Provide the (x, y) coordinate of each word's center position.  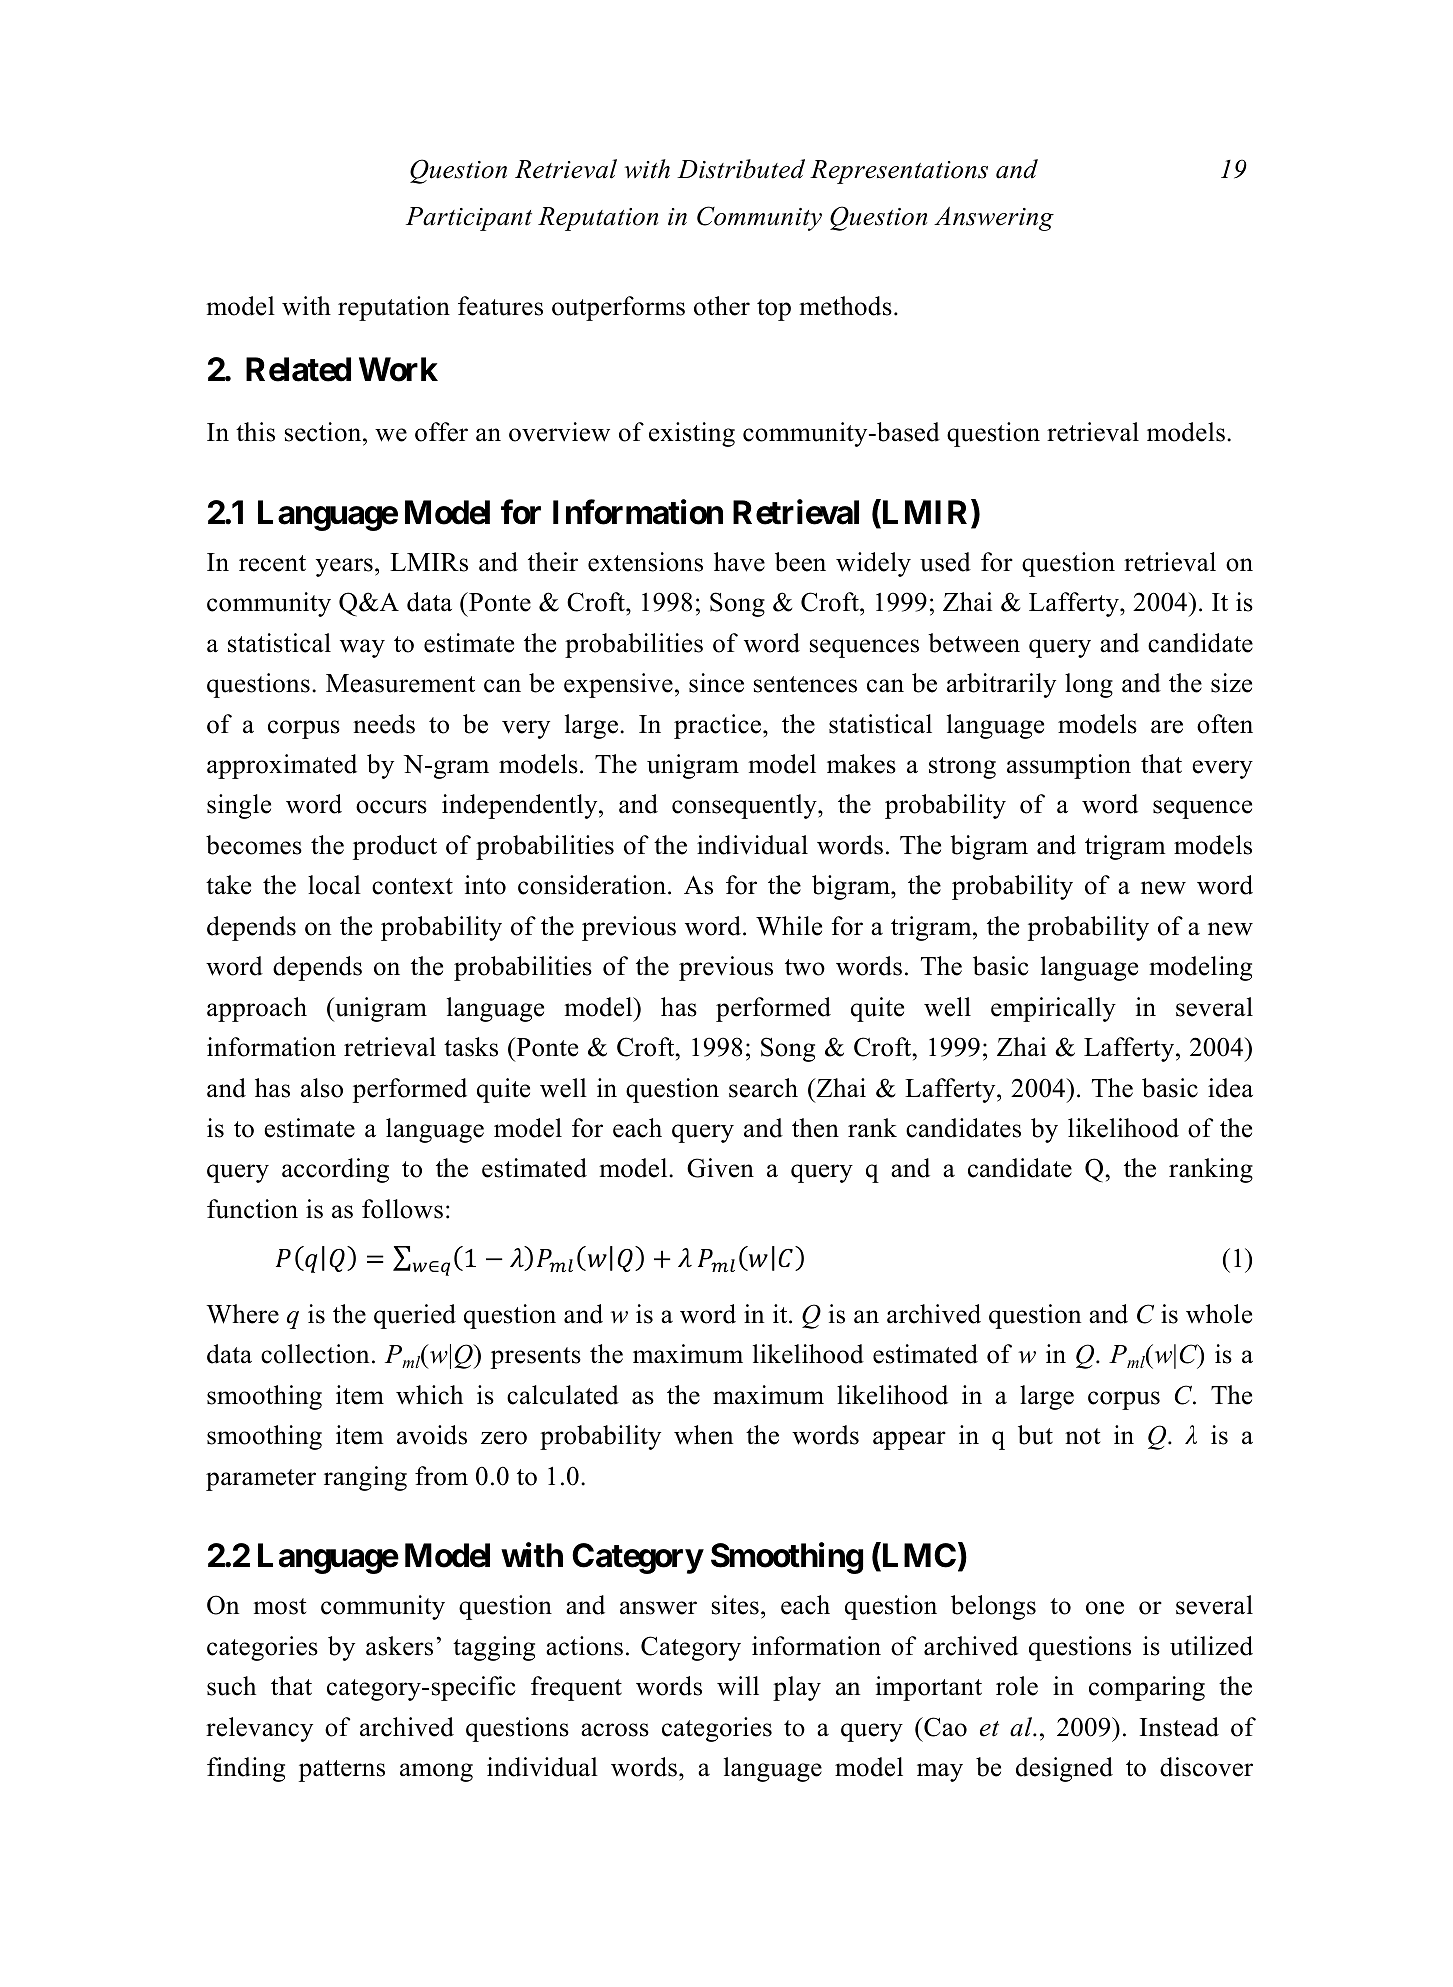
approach (257, 1009)
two (805, 967)
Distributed (741, 169)
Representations (899, 172)
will (738, 1686)
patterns (342, 1771)
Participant (469, 219)
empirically (1053, 1009)
